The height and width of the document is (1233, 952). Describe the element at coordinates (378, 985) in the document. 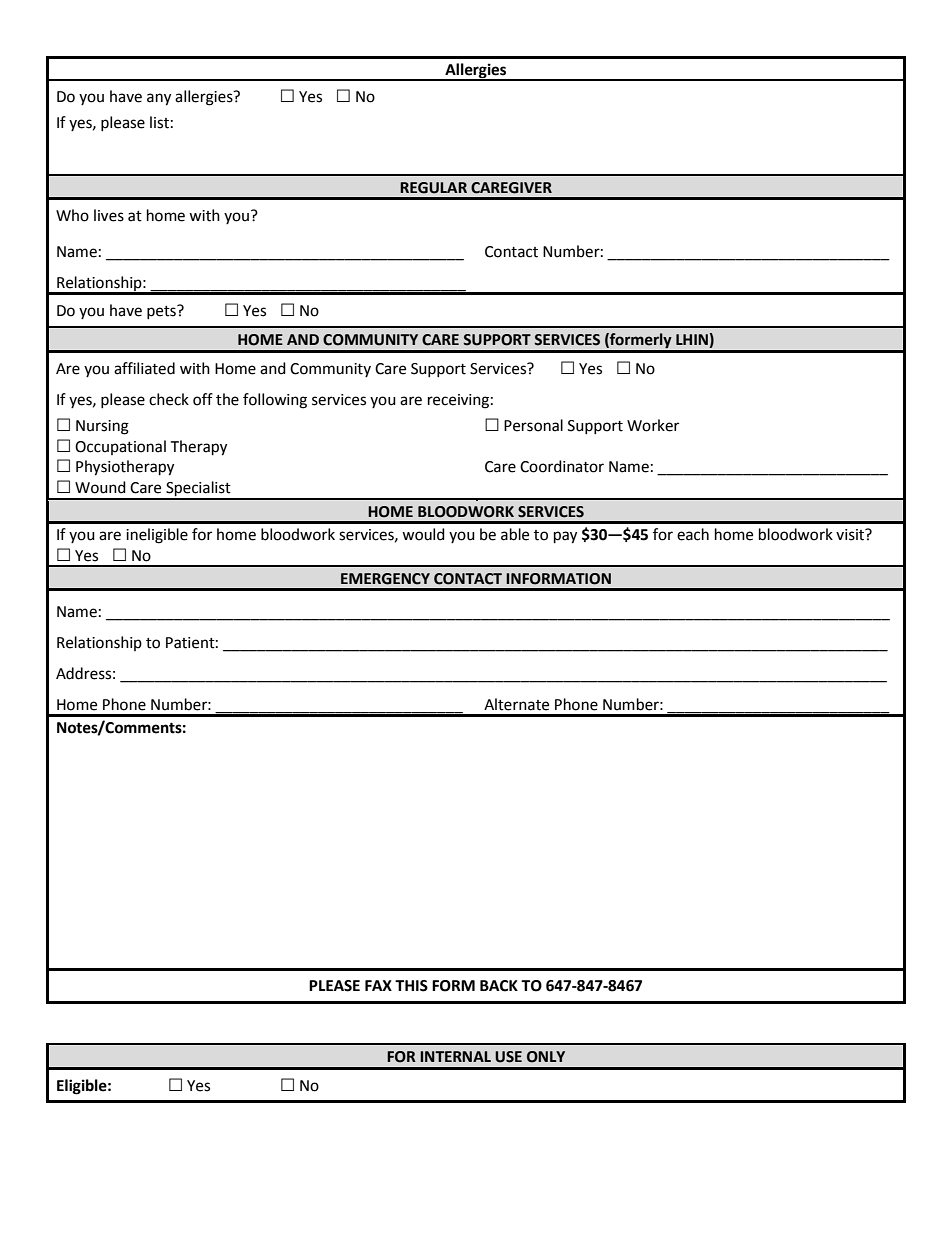

I see `FAX` at that location.
